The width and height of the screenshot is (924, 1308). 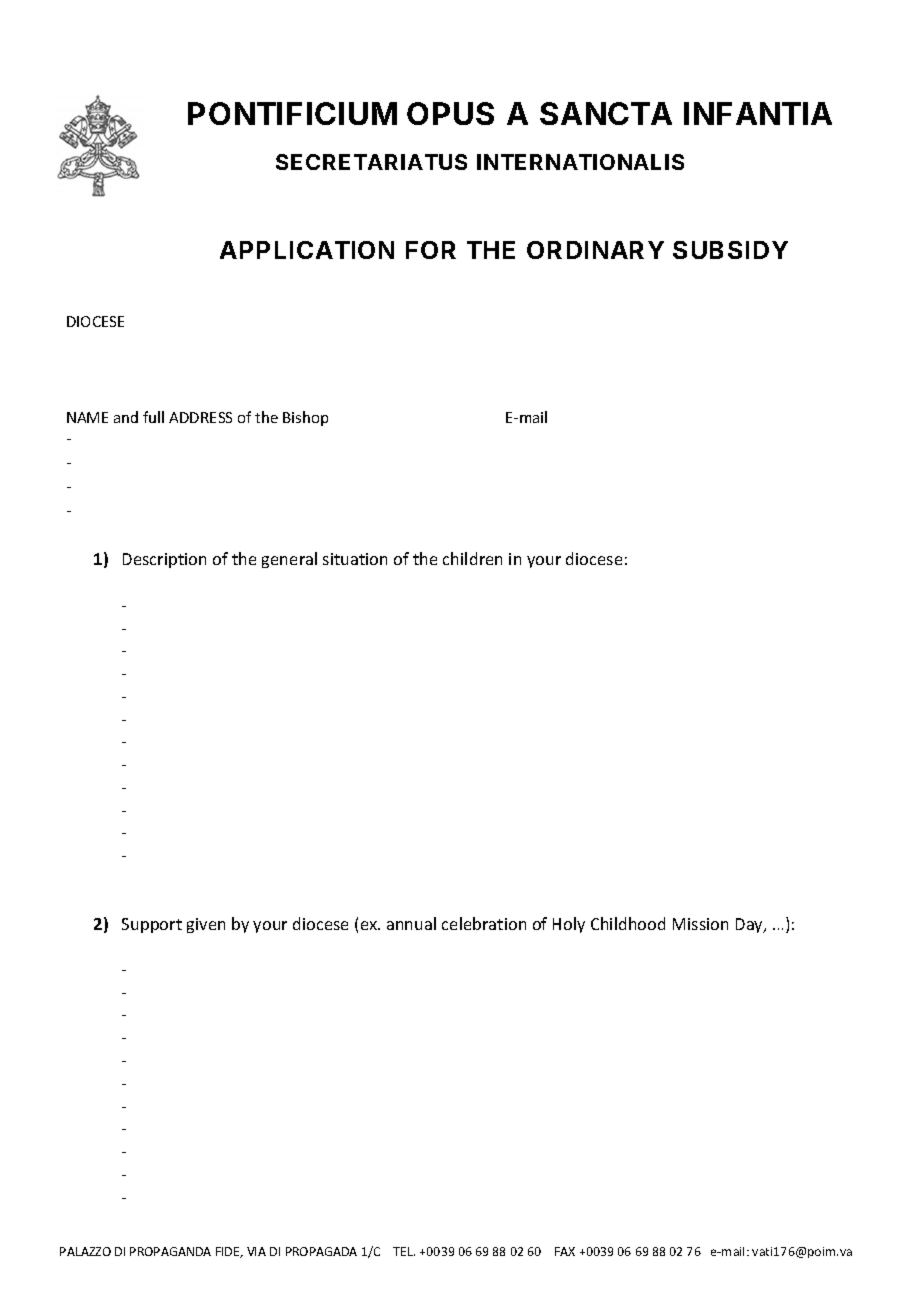 What do you see at coordinates (153, 417) in the screenshot?
I see `full` at bounding box center [153, 417].
